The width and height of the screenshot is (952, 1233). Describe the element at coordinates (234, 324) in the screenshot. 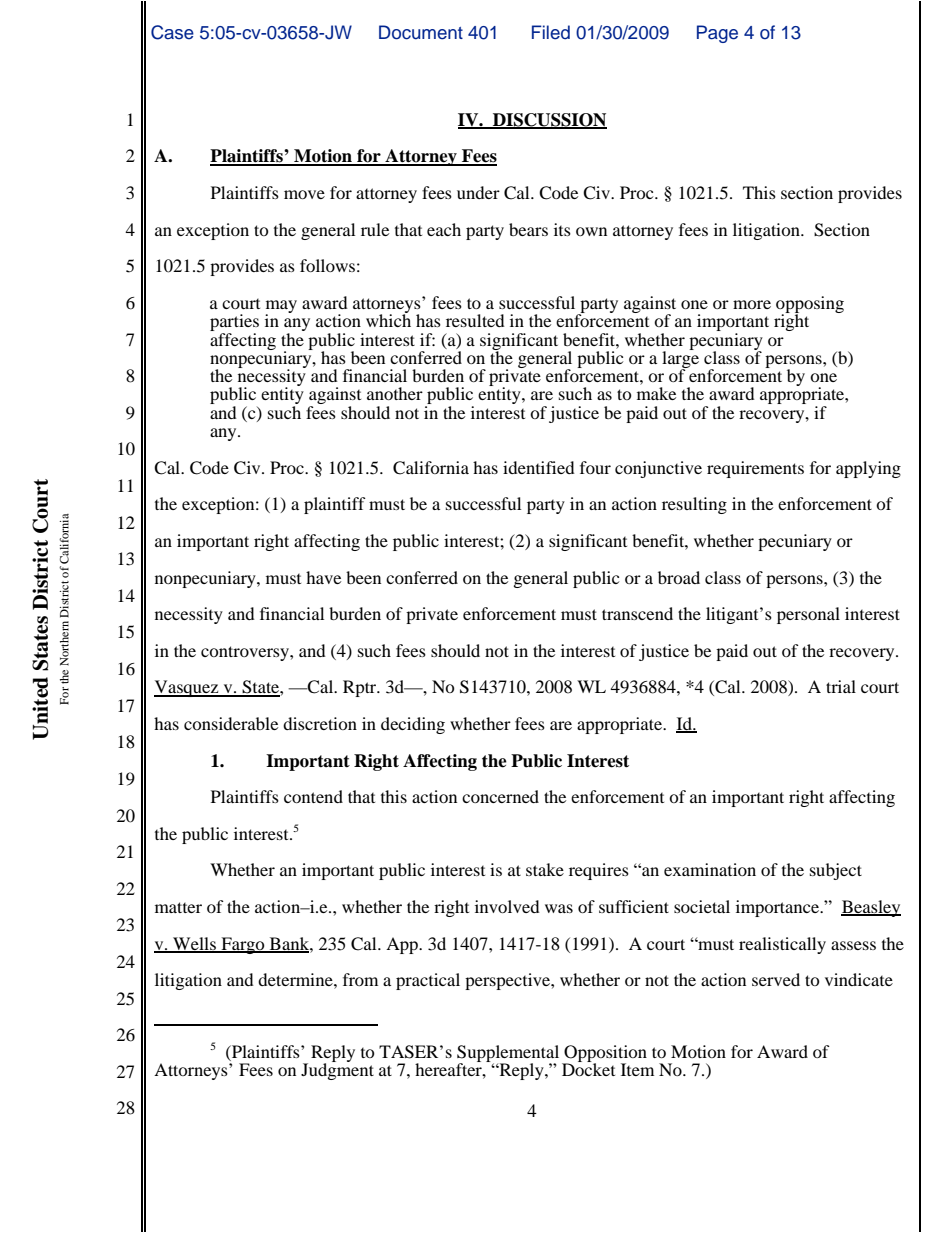

I see `parties` at that location.
